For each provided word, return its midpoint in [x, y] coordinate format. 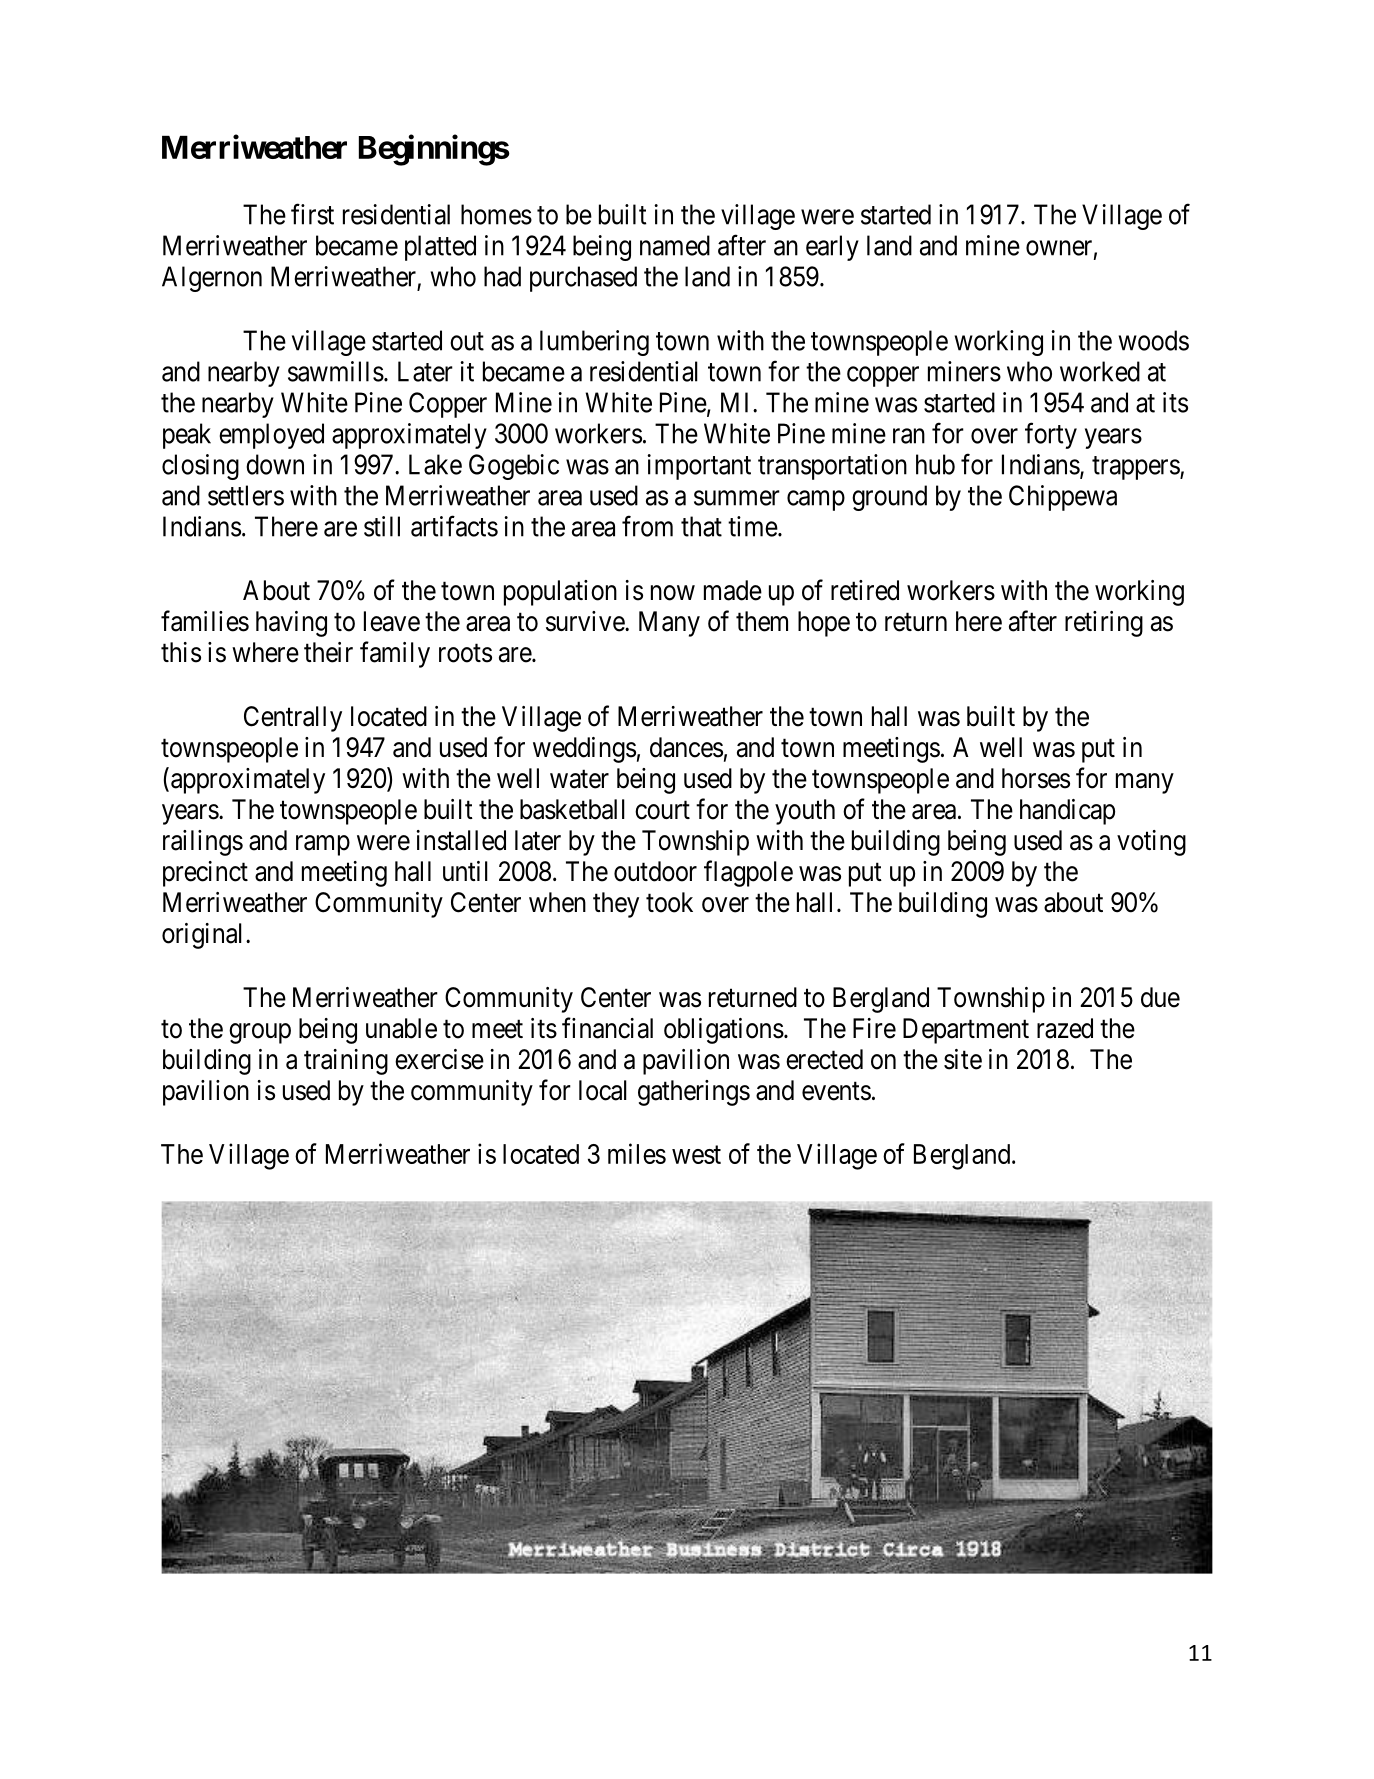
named [675, 245]
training [346, 1062]
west [696, 1155]
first [312, 214]
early [832, 248]
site [963, 1059]
